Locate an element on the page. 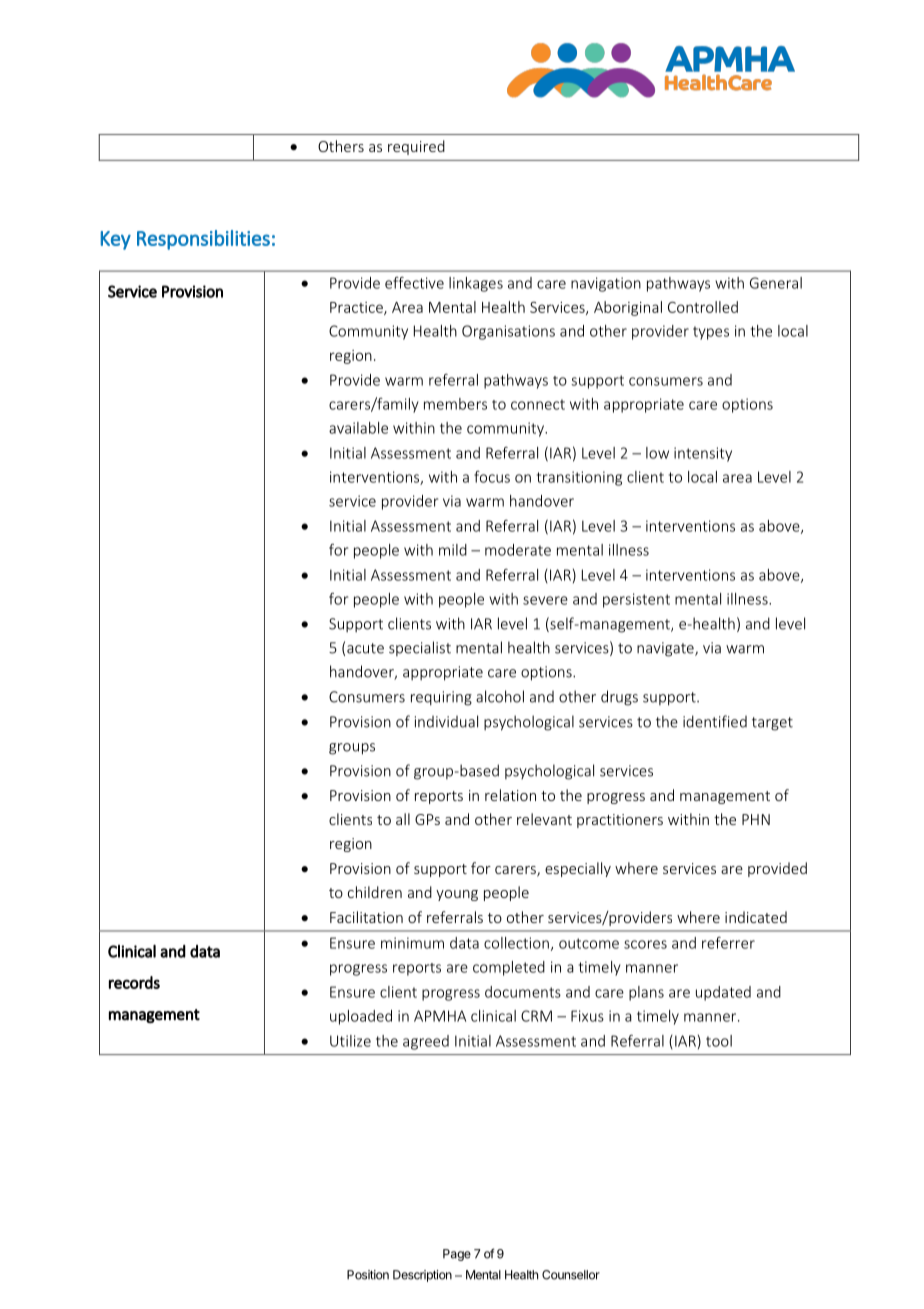  Responsibilities is located at coordinates (203, 240).
